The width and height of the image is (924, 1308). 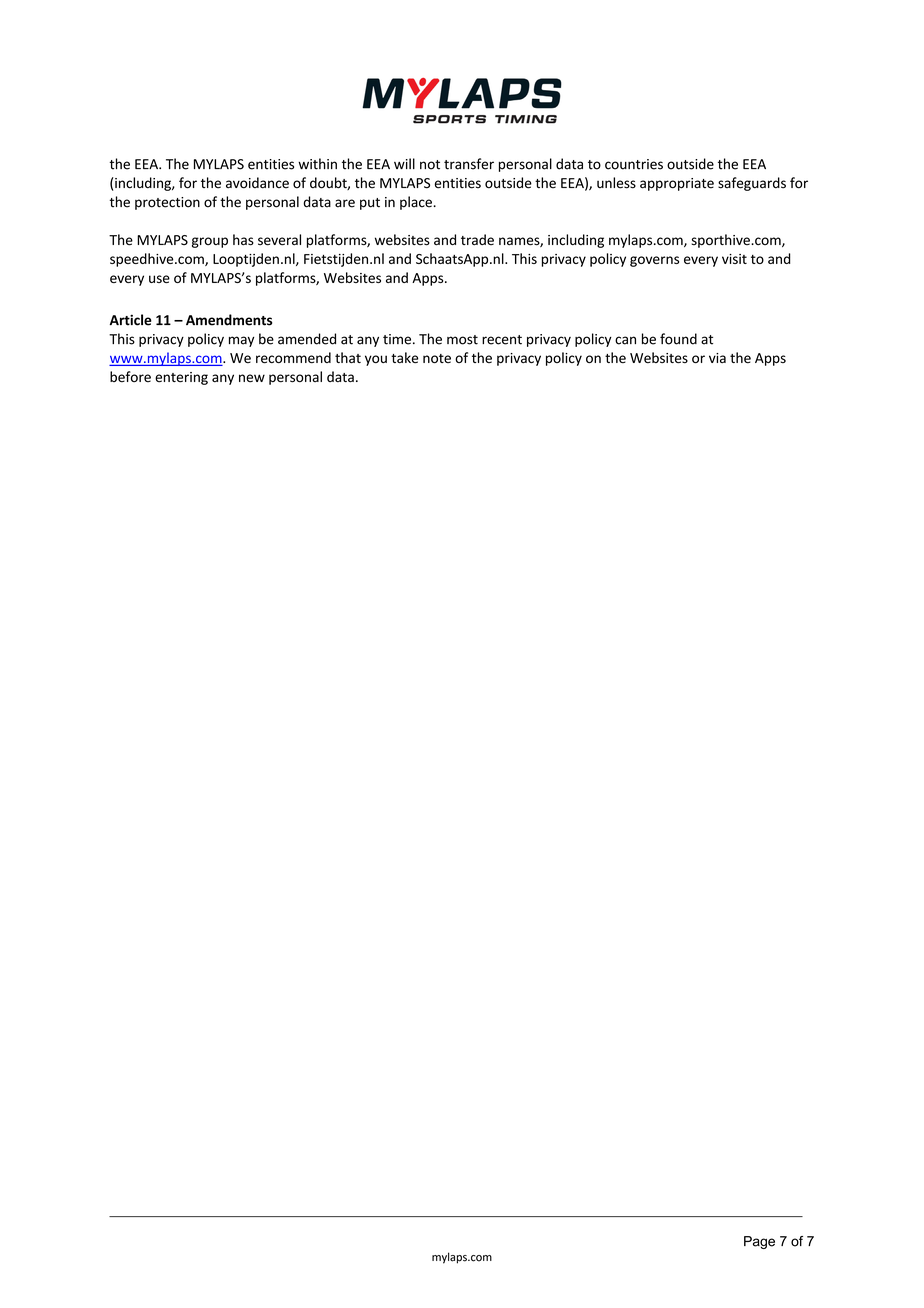 I want to click on protection, so click(x=167, y=203).
